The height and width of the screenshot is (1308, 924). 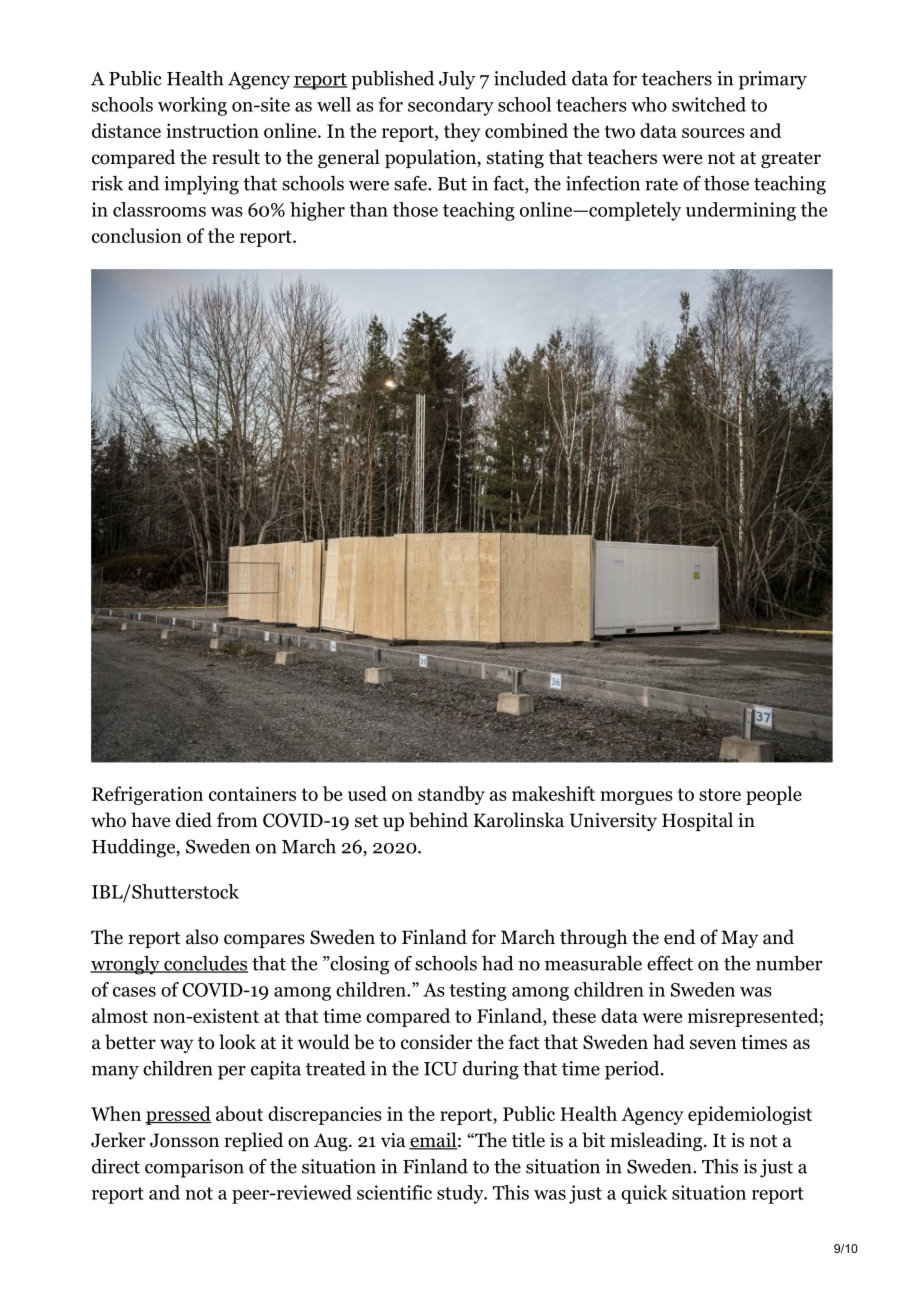 I want to click on store, so click(x=720, y=794).
